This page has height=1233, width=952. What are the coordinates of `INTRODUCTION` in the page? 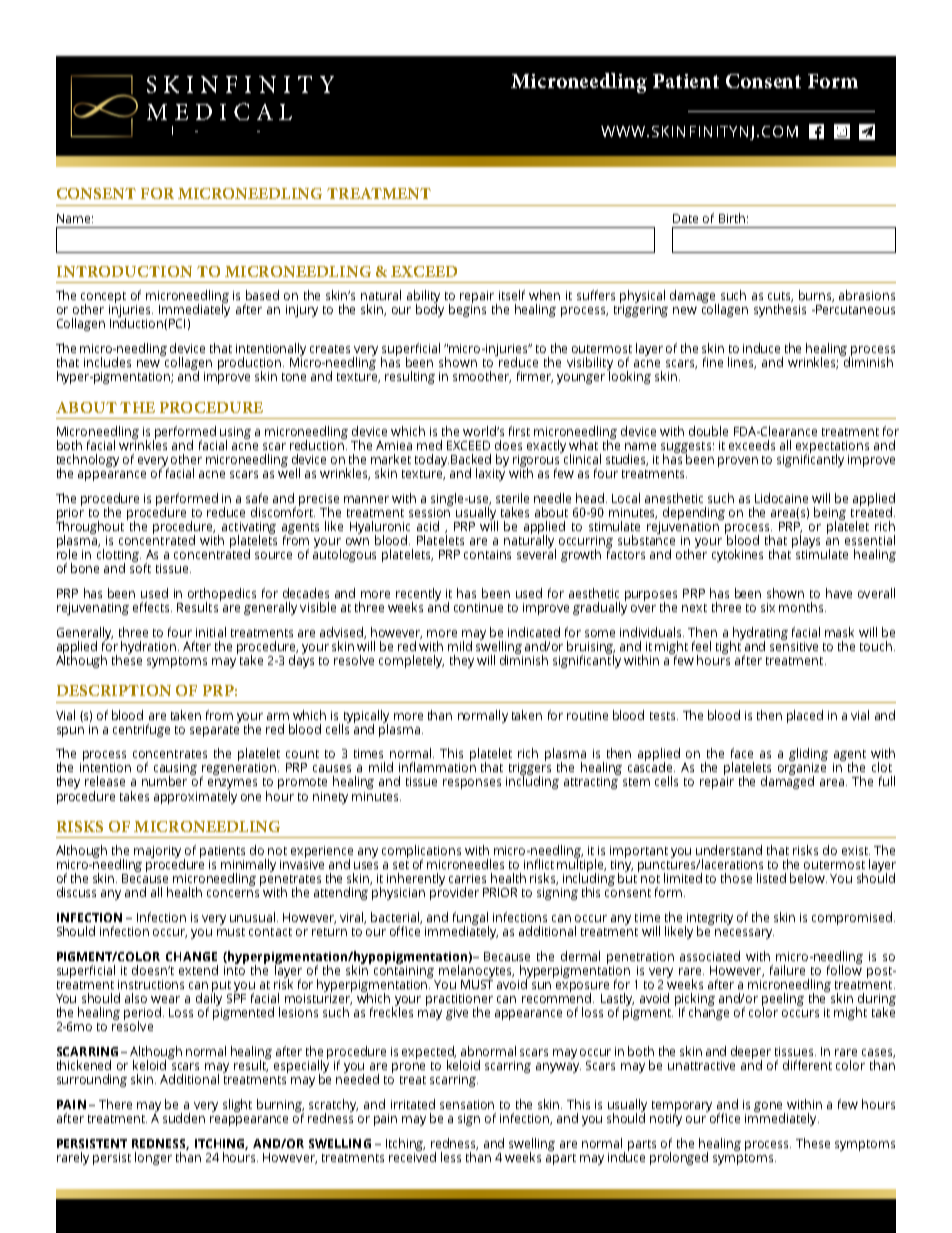 It's located at (124, 271).
